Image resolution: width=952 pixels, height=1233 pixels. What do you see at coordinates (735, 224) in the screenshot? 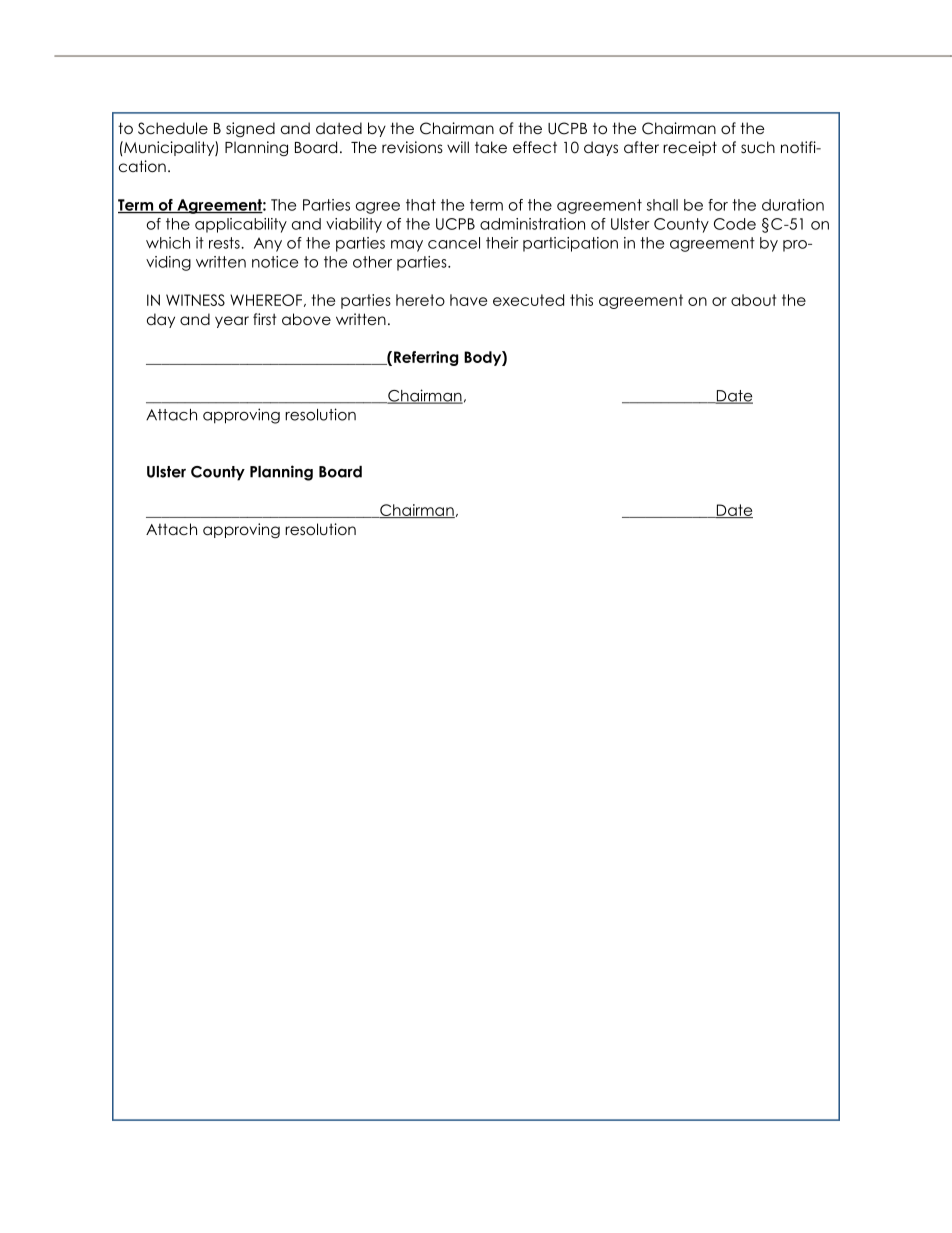
I see `Code` at bounding box center [735, 224].
